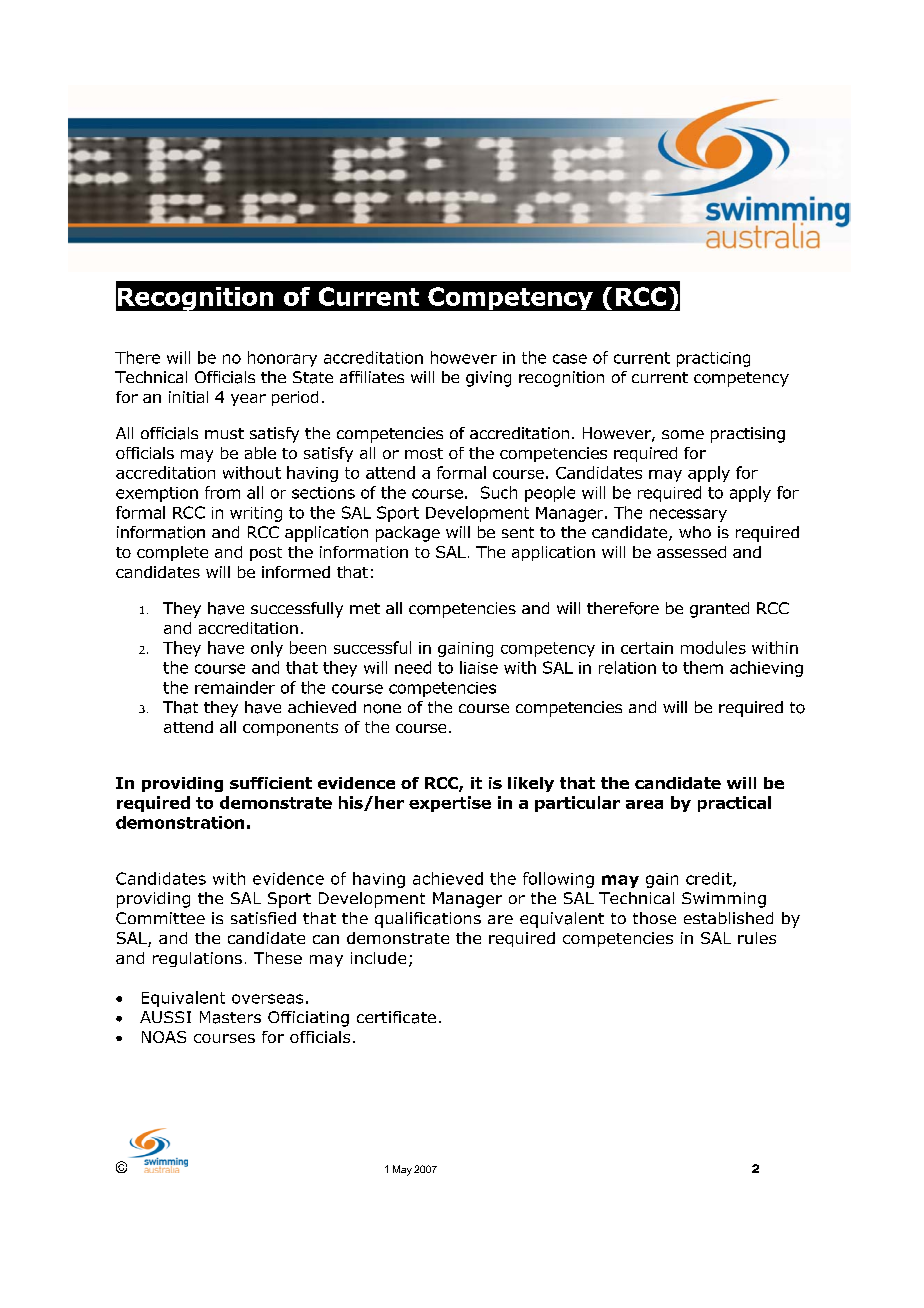 Image resolution: width=924 pixels, height=1308 pixels. Describe the element at coordinates (734, 804) in the image. I see `practical` at that location.
